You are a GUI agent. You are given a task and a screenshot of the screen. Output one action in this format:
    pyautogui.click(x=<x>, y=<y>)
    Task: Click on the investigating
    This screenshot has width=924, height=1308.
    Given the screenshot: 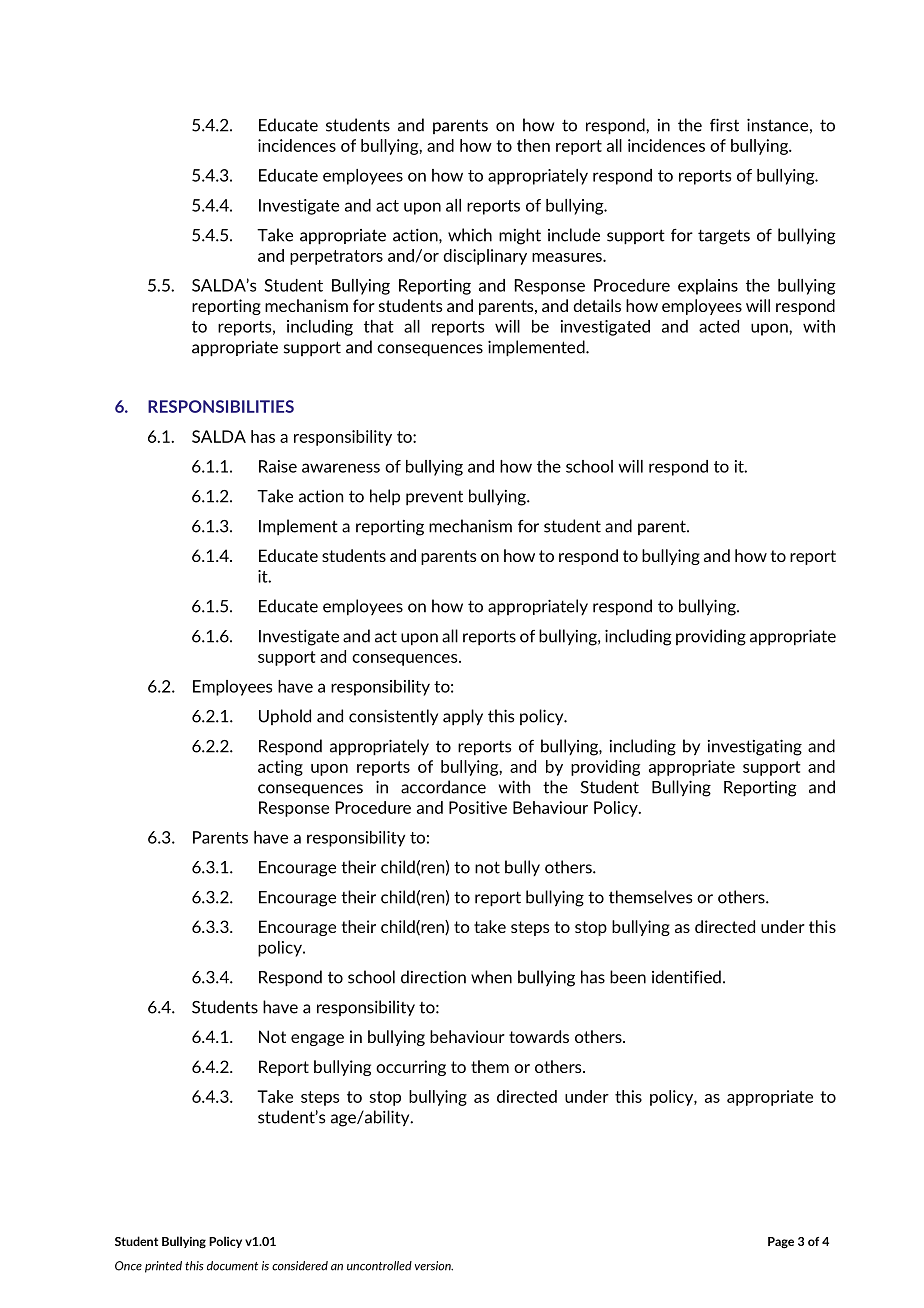 What is the action you would take?
    pyautogui.click(x=755, y=747)
